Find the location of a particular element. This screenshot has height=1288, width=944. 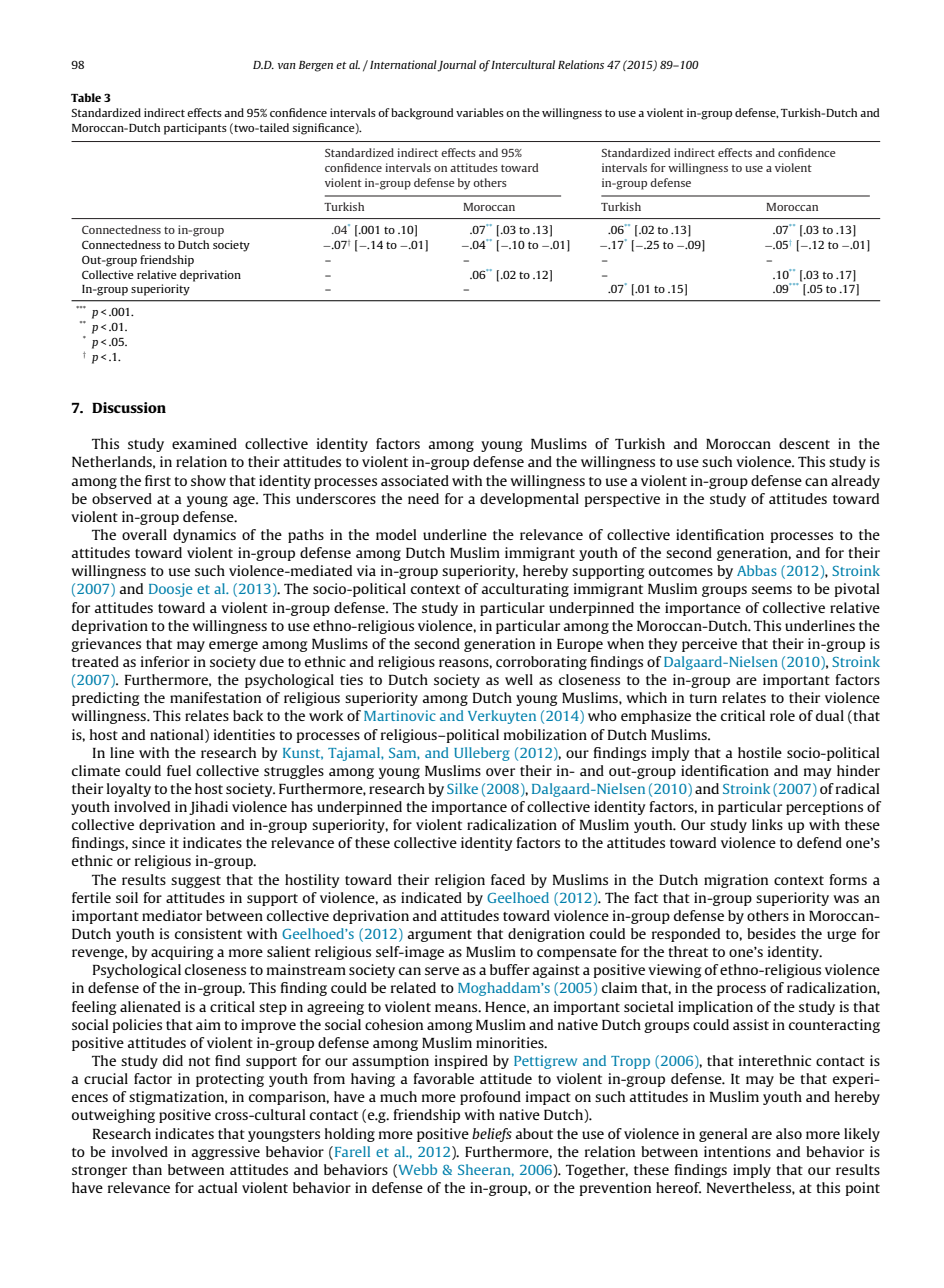

examined is located at coordinates (204, 443).
